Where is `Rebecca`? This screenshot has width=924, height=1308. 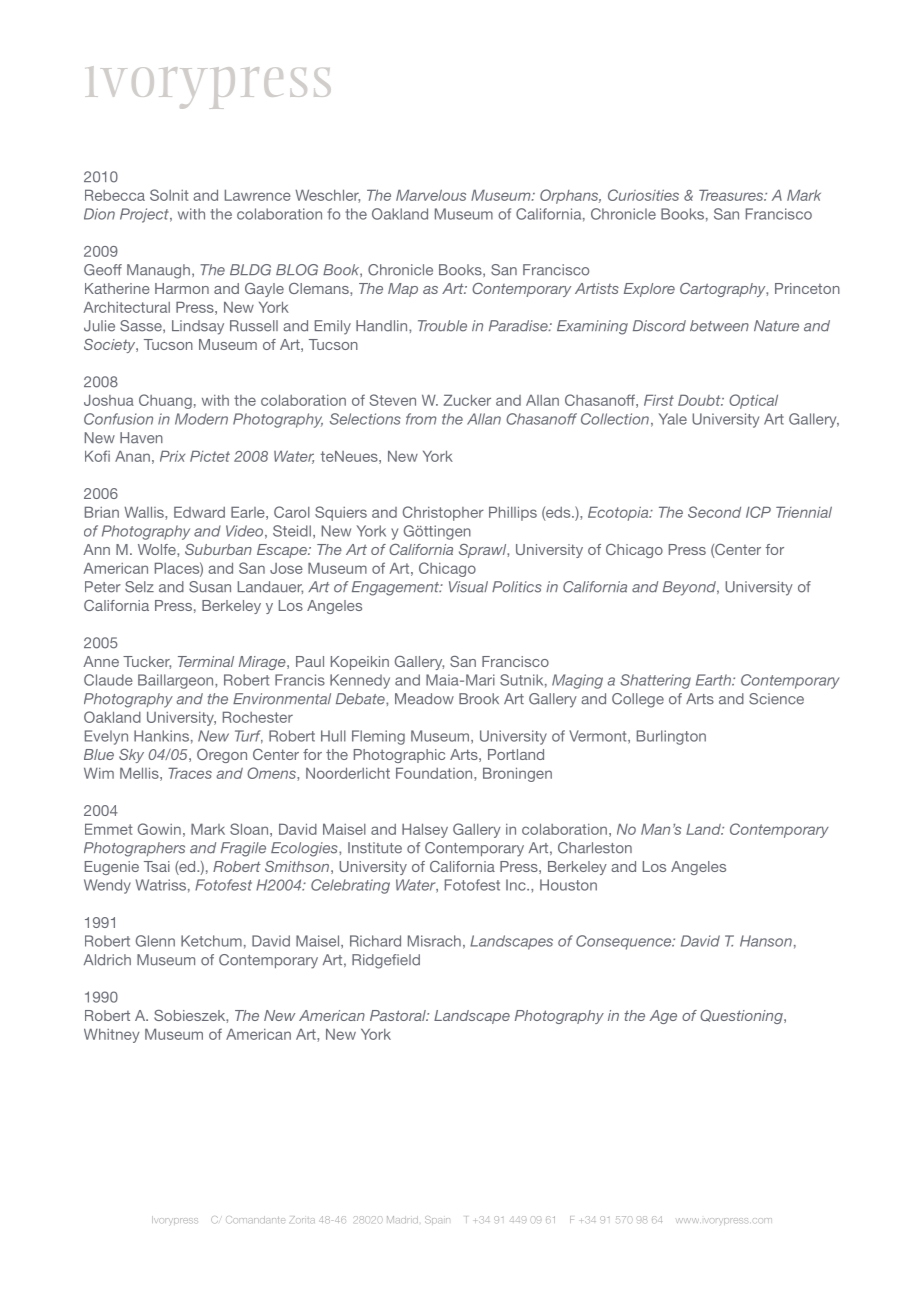 Rebecca is located at coordinates (115, 195).
